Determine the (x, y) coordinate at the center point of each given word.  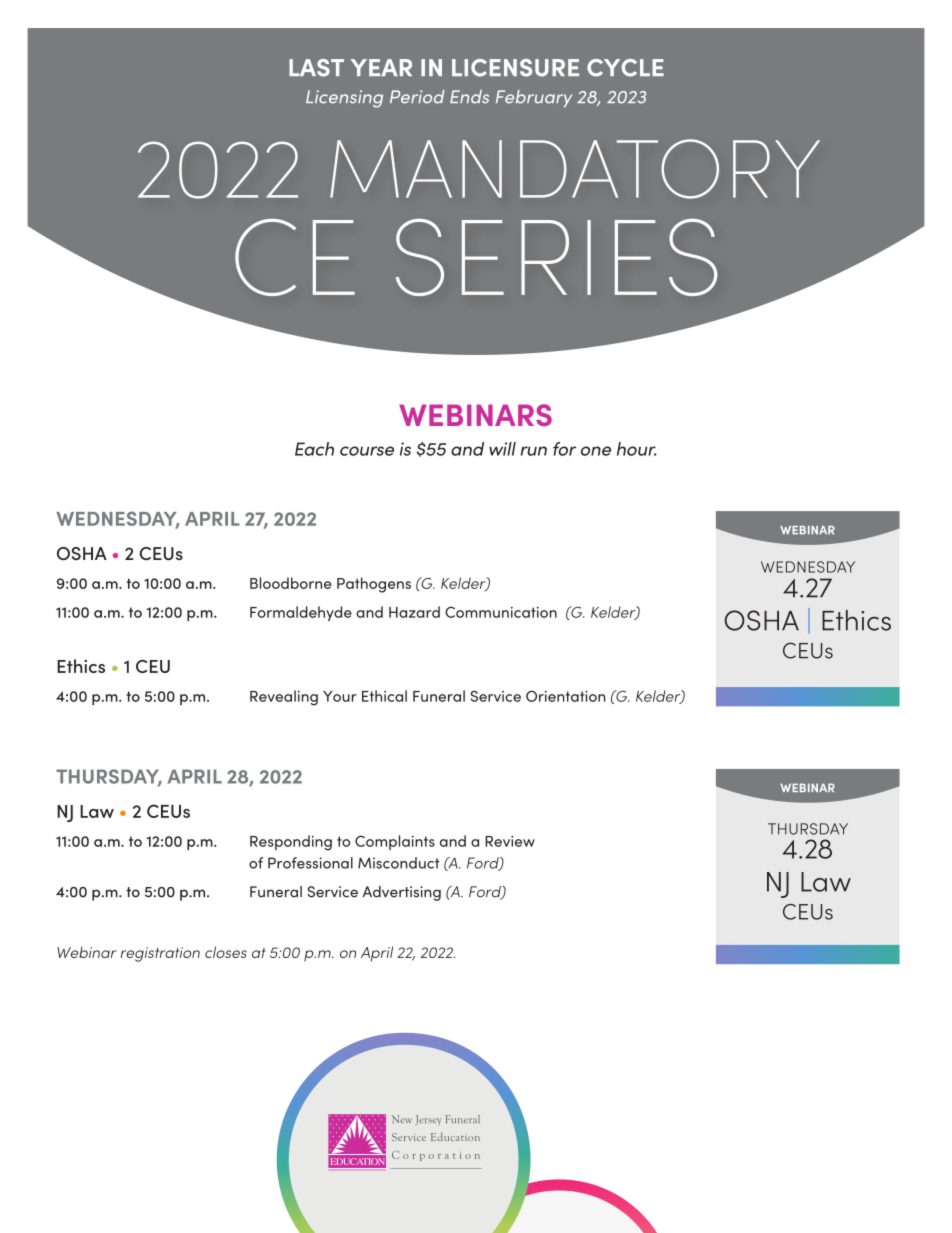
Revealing (284, 698)
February (534, 99)
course (367, 451)
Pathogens (374, 585)
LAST (316, 68)
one (596, 451)
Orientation (566, 696)
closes (226, 952)
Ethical (384, 696)
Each (314, 449)
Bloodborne (291, 583)
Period (417, 97)
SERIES (556, 257)
